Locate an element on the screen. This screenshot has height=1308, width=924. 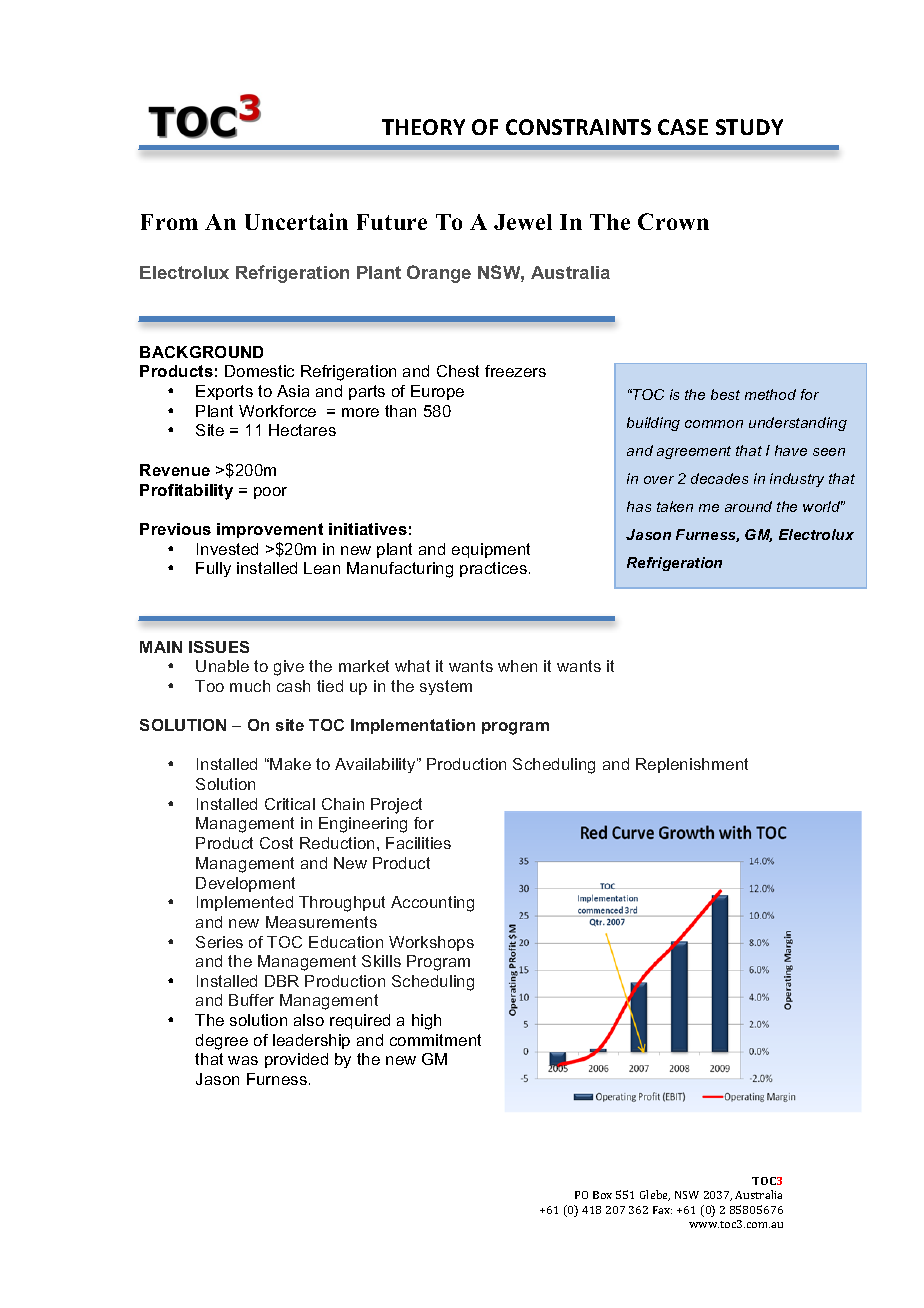
Uncertain is located at coordinates (296, 221).
